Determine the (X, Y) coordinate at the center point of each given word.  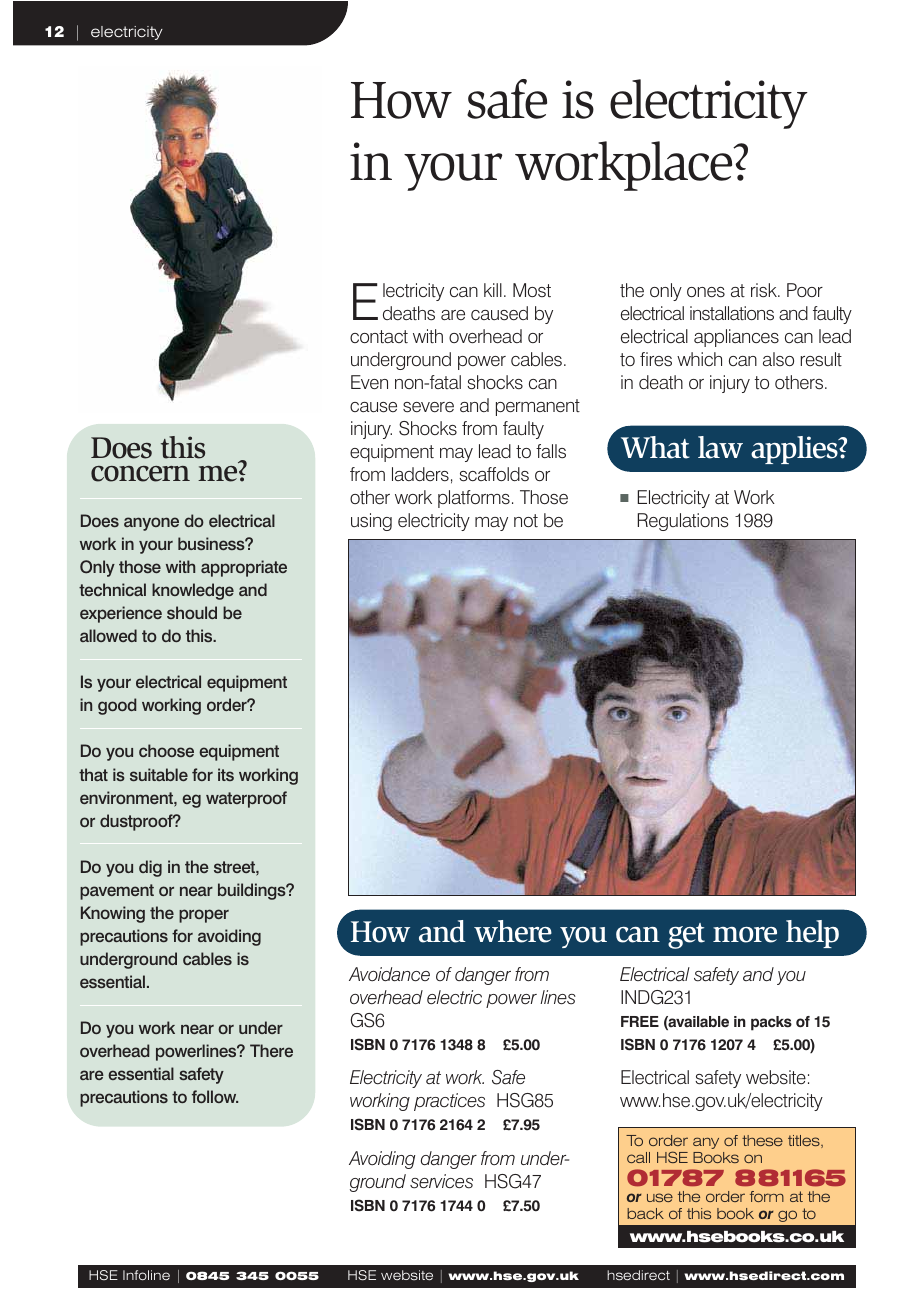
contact (379, 336)
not (526, 520)
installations (732, 313)
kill (493, 290)
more (745, 935)
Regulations (683, 522)
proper (204, 916)
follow (215, 1096)
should (192, 612)
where (513, 931)
